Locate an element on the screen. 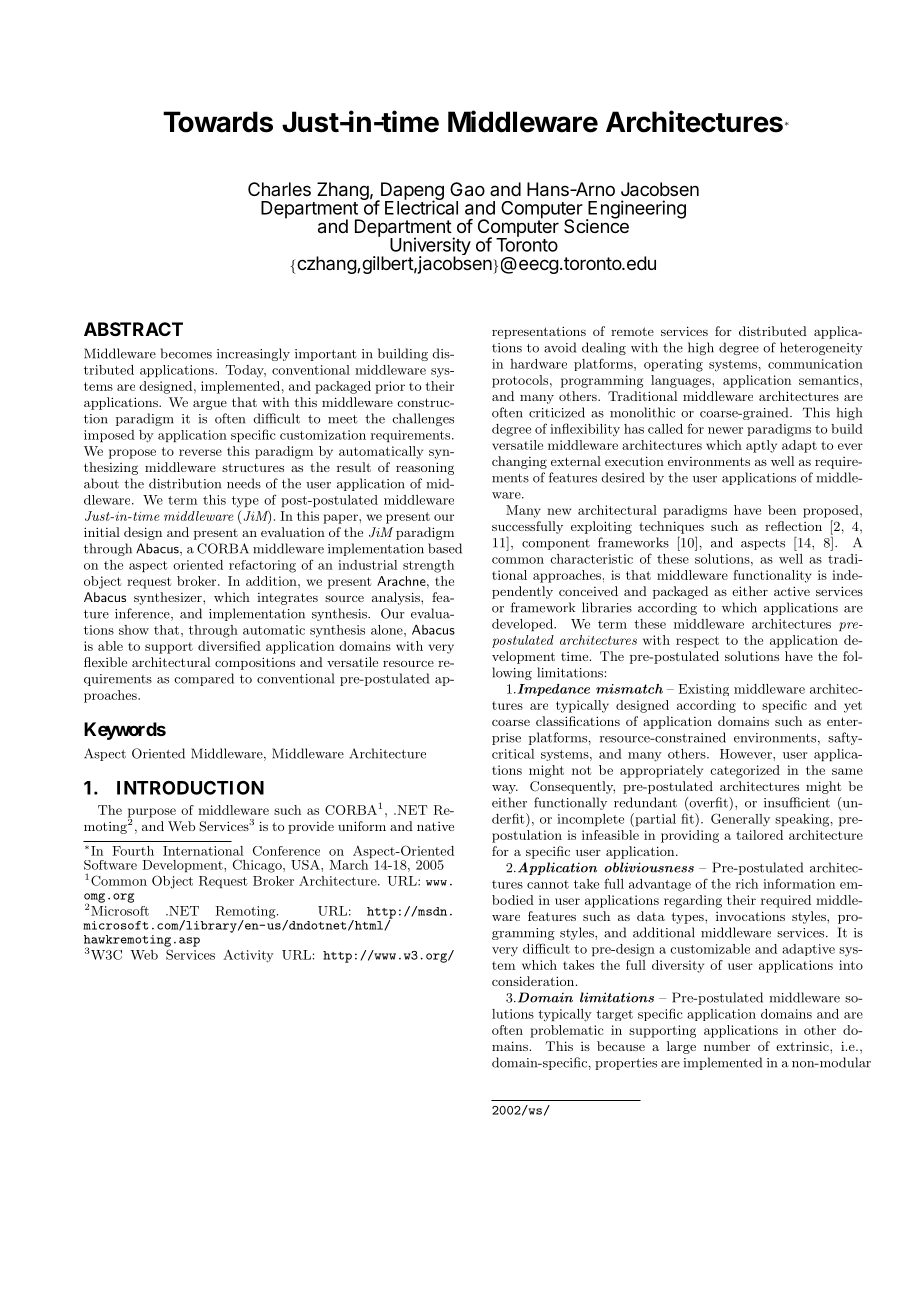 The width and height of the screenshot is (924, 1308). synthesizer is located at coordinates (169, 598).
